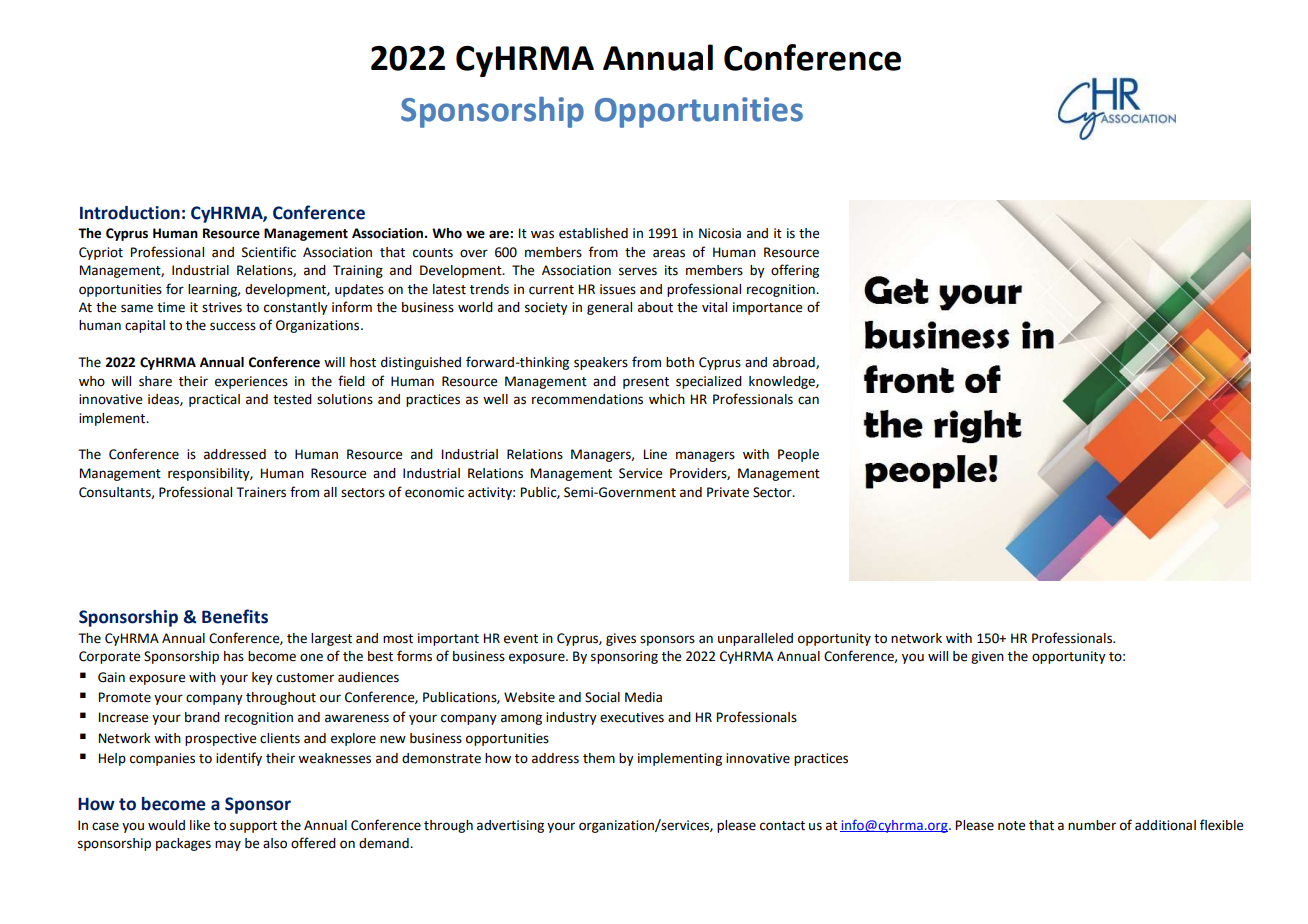 The image size is (1308, 924). I want to click on Scientific, so click(269, 252).
